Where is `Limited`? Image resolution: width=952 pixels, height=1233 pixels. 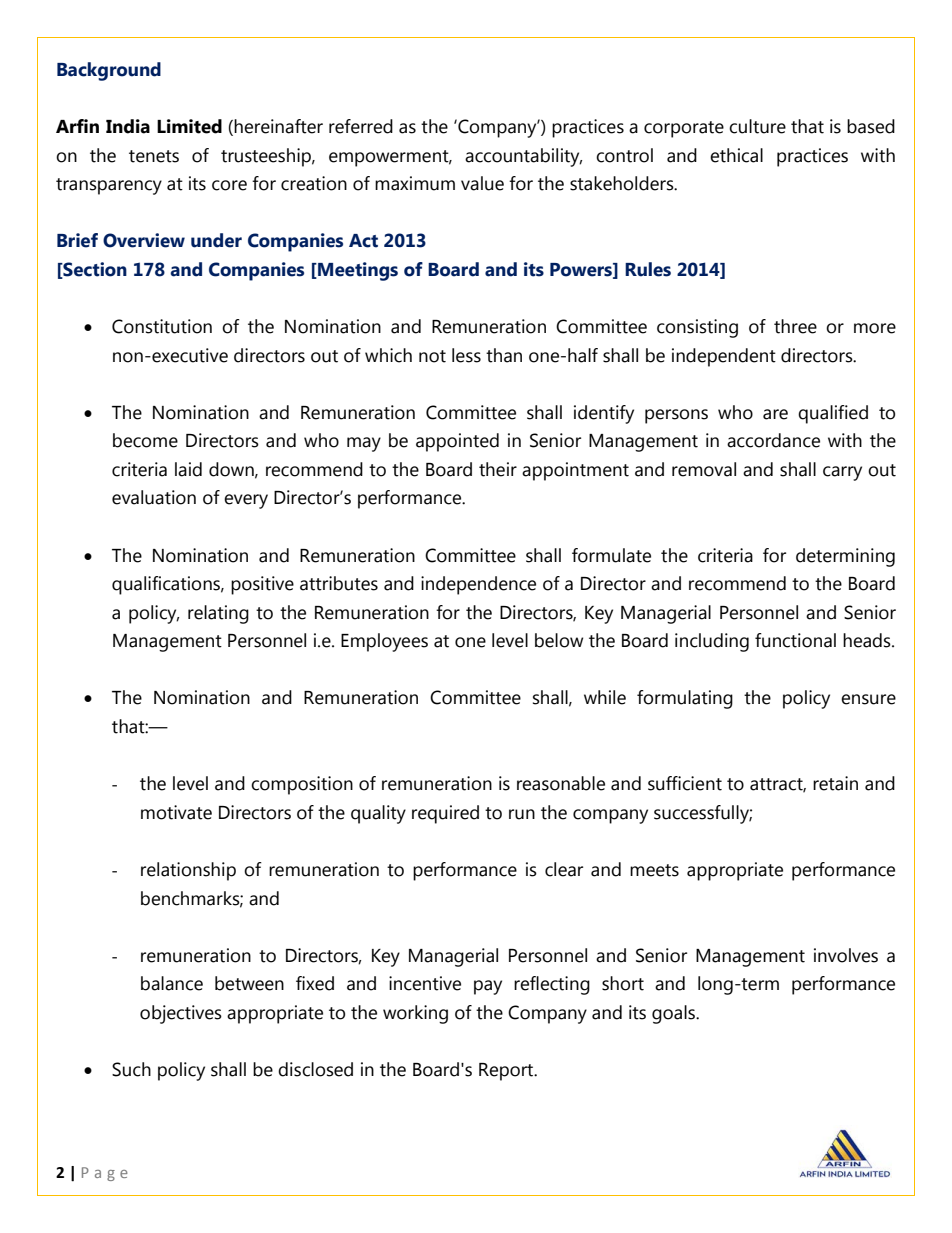 Limited is located at coordinates (189, 126).
